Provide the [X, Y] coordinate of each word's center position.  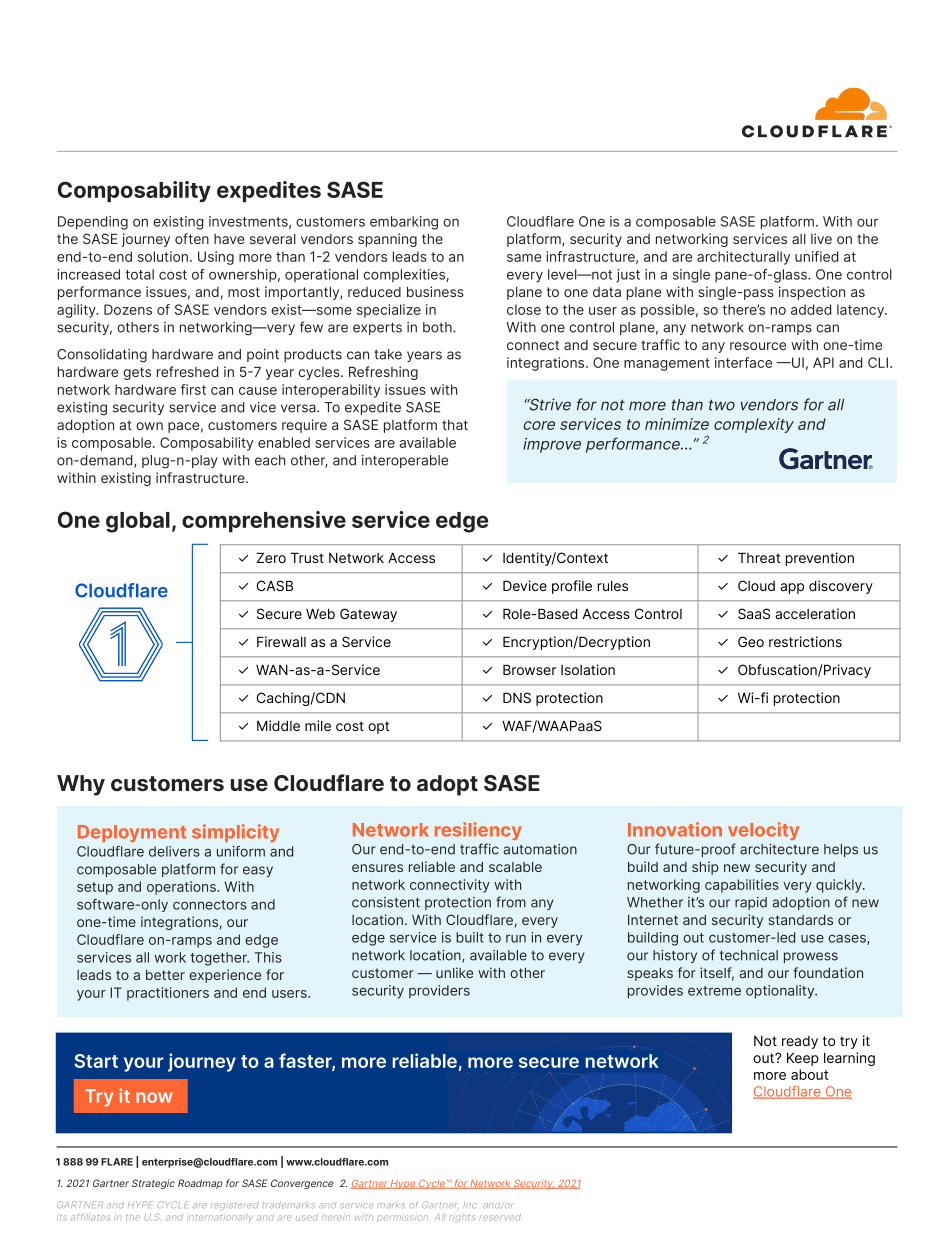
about [809, 1074]
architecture [779, 849]
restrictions [805, 641]
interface [743, 362]
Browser [529, 670]
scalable [515, 867]
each [270, 460]
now [154, 1097]
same [524, 258]
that [455, 425]
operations [182, 888]
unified [816, 256]
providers [439, 992]
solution [163, 256]
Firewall [281, 641]
